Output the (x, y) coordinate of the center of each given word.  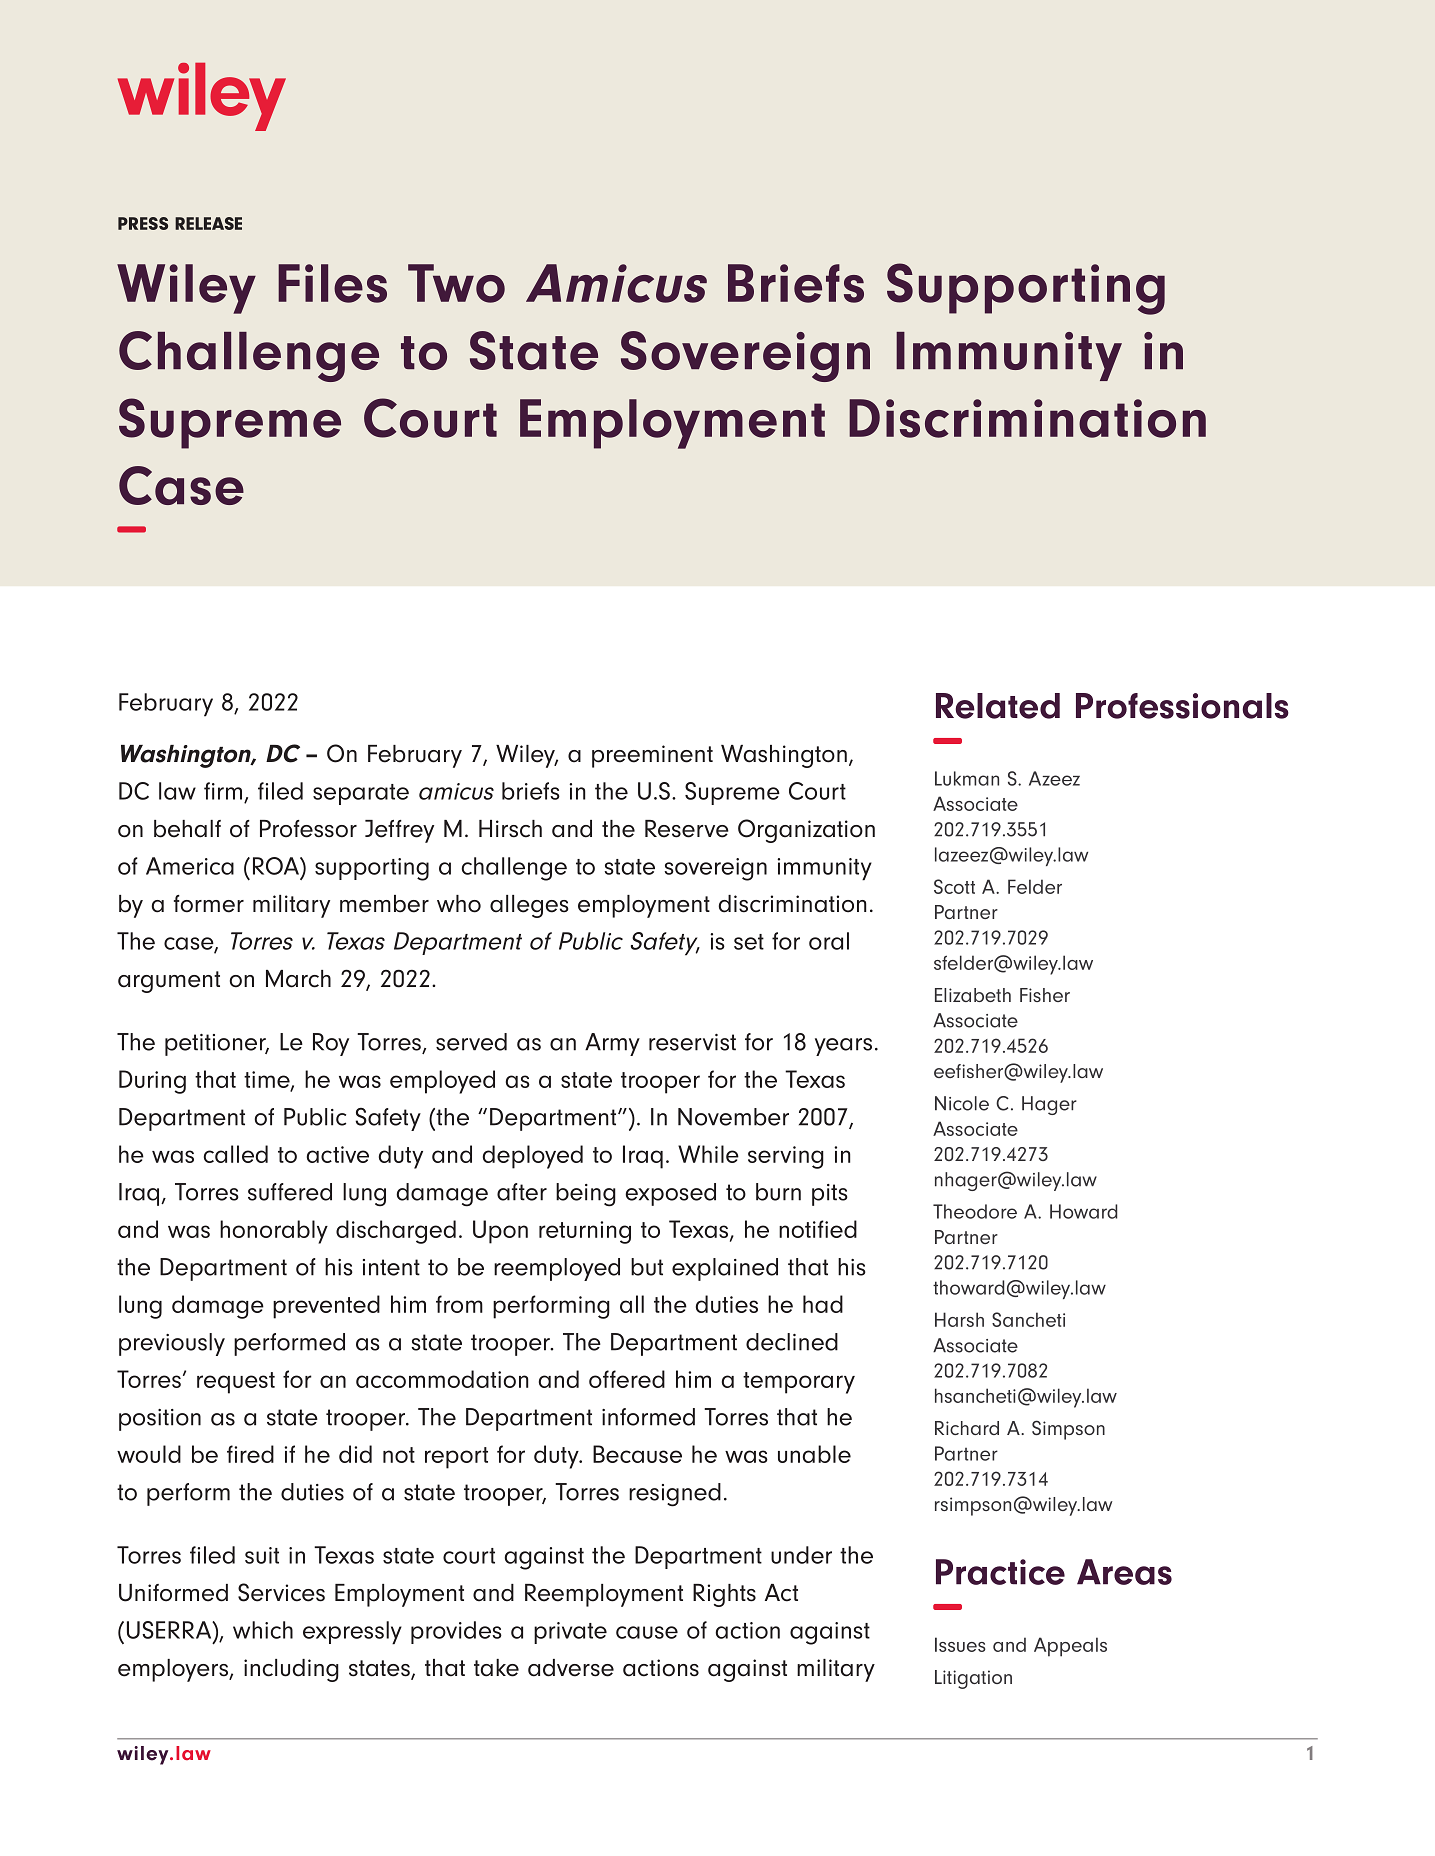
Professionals (1182, 706)
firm (223, 791)
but (647, 1267)
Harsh (959, 1319)
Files (332, 283)
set (749, 942)
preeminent (652, 756)
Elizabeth (973, 995)
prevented (326, 1307)
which (263, 1630)
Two (456, 283)
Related (998, 706)
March (298, 979)
